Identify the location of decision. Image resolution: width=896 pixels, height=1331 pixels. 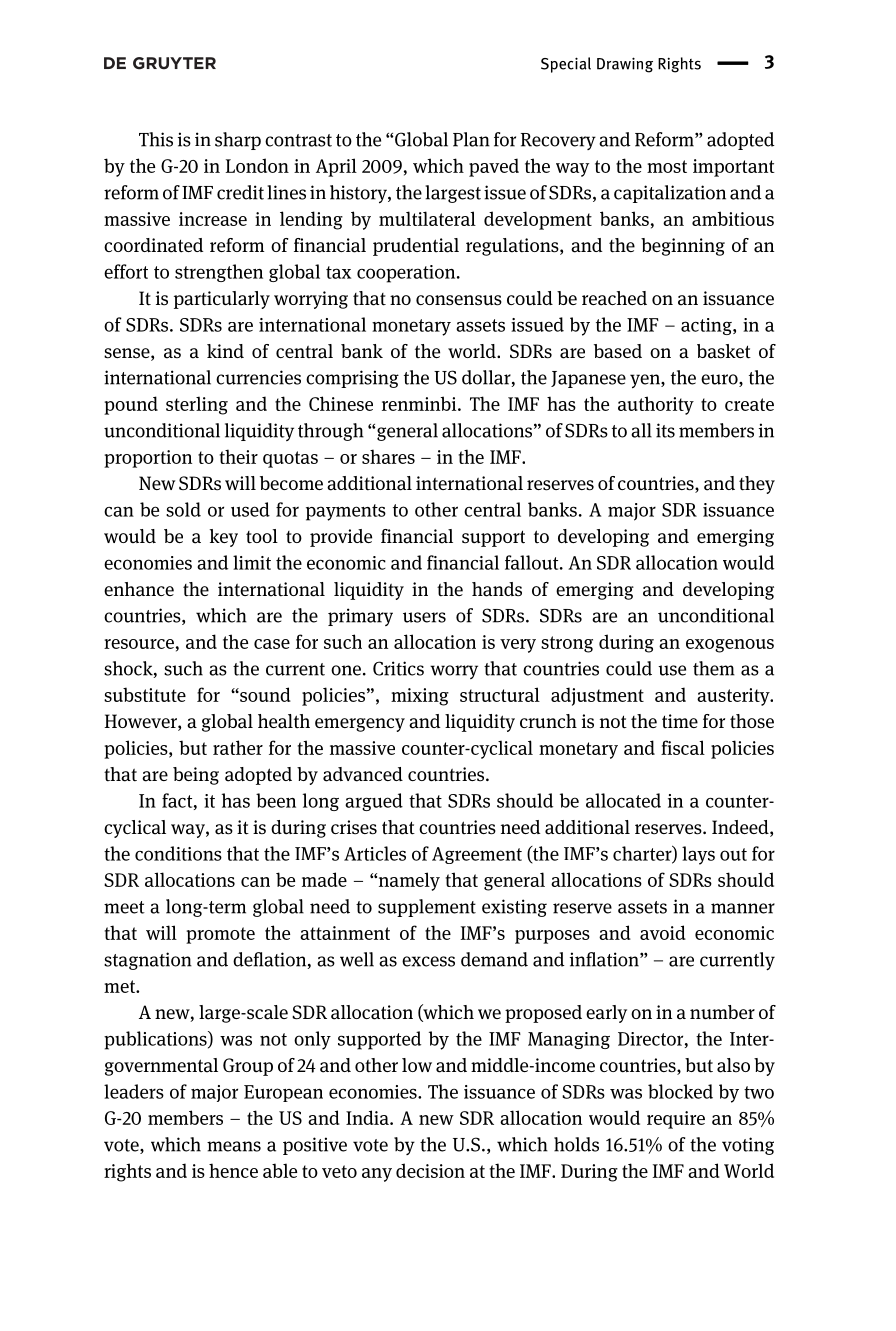
(430, 1170).
